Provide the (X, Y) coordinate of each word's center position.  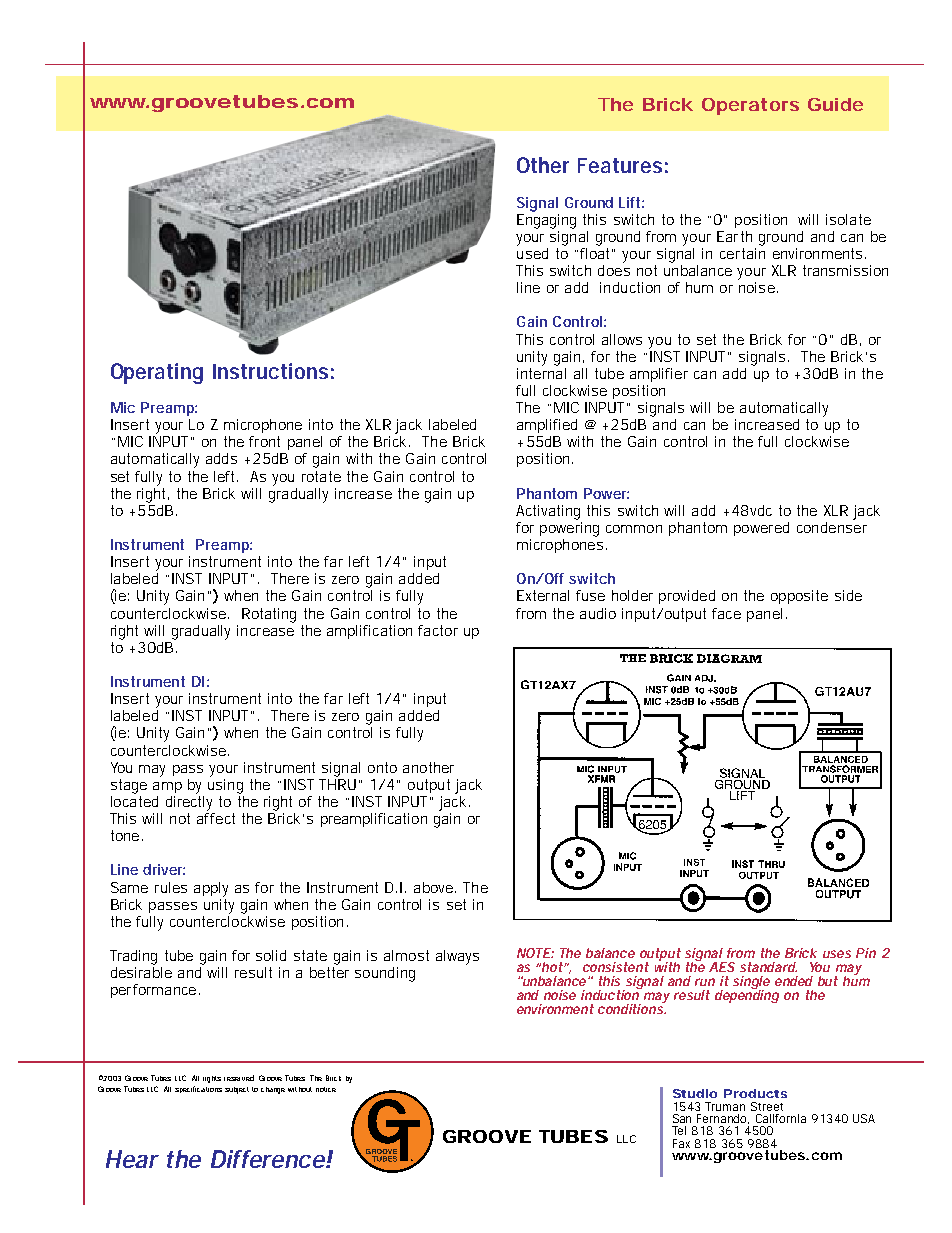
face (726, 613)
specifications (198, 1089)
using (225, 785)
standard (768, 967)
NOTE (534, 953)
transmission (845, 270)
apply (211, 889)
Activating (548, 512)
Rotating (269, 615)
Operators (750, 106)
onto (382, 767)
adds (221, 458)
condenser (832, 526)
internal (541, 372)
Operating (157, 373)
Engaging (546, 220)
